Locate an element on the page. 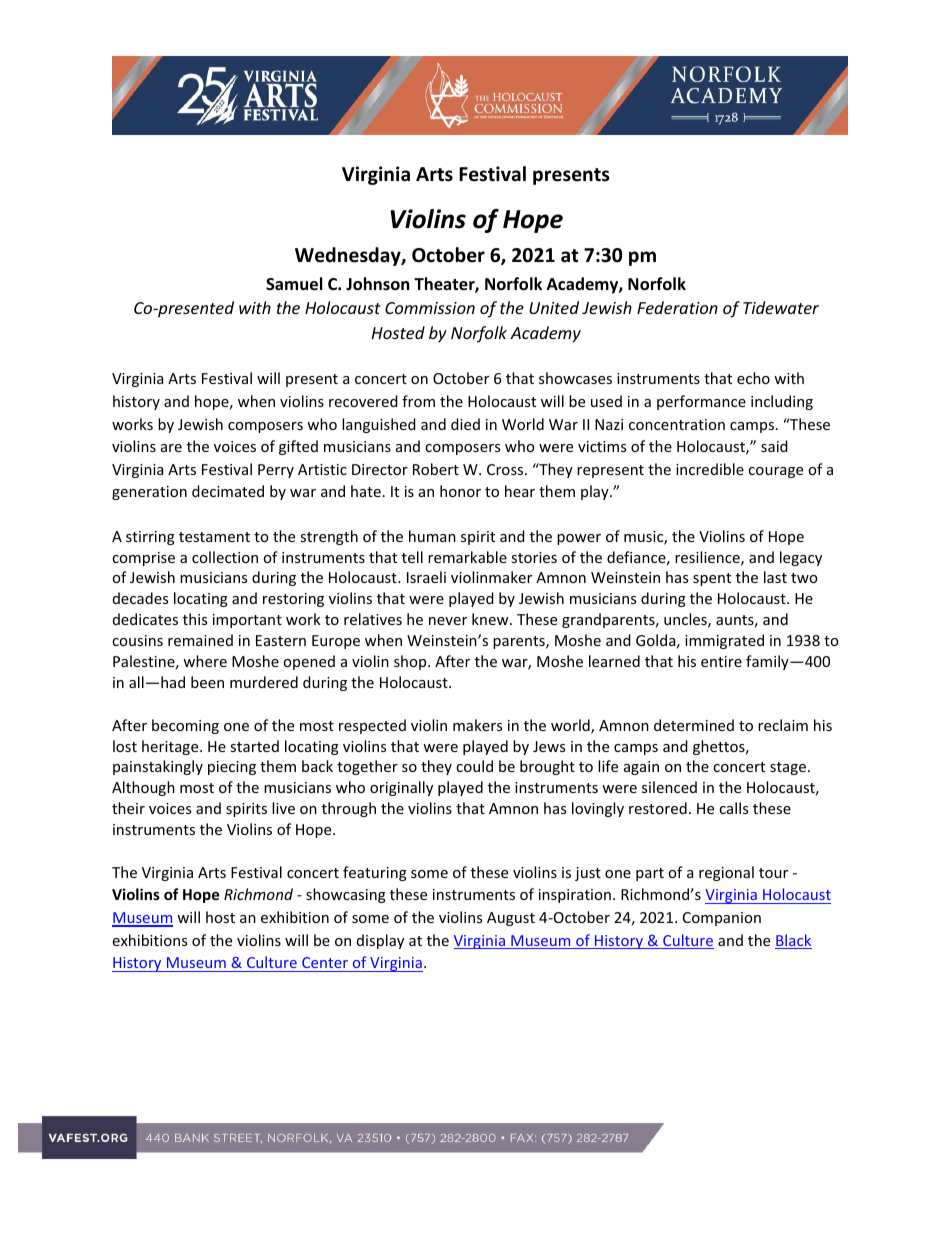  Samuel is located at coordinates (294, 284).
